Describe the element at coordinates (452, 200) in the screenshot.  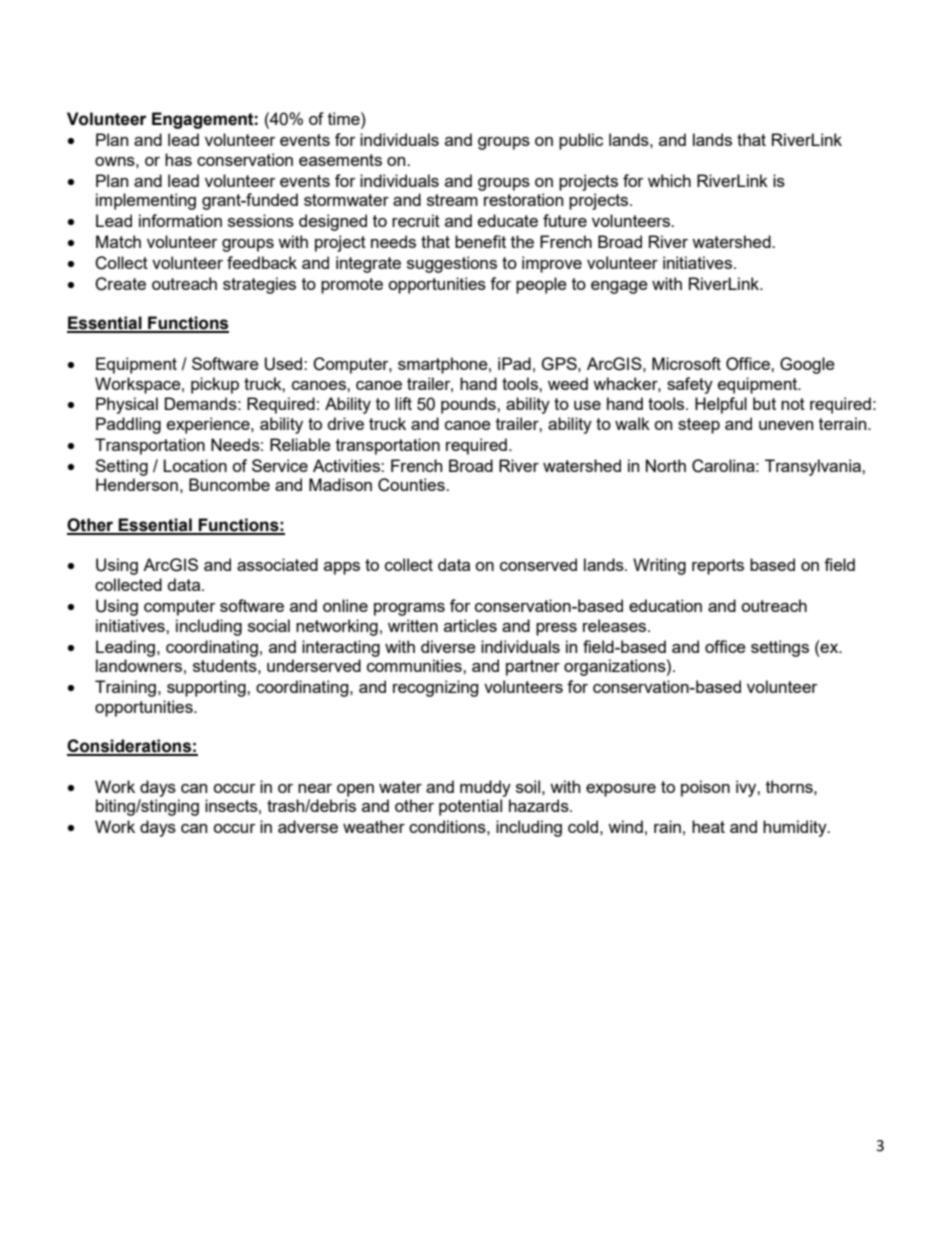
I see `stream` at that location.
